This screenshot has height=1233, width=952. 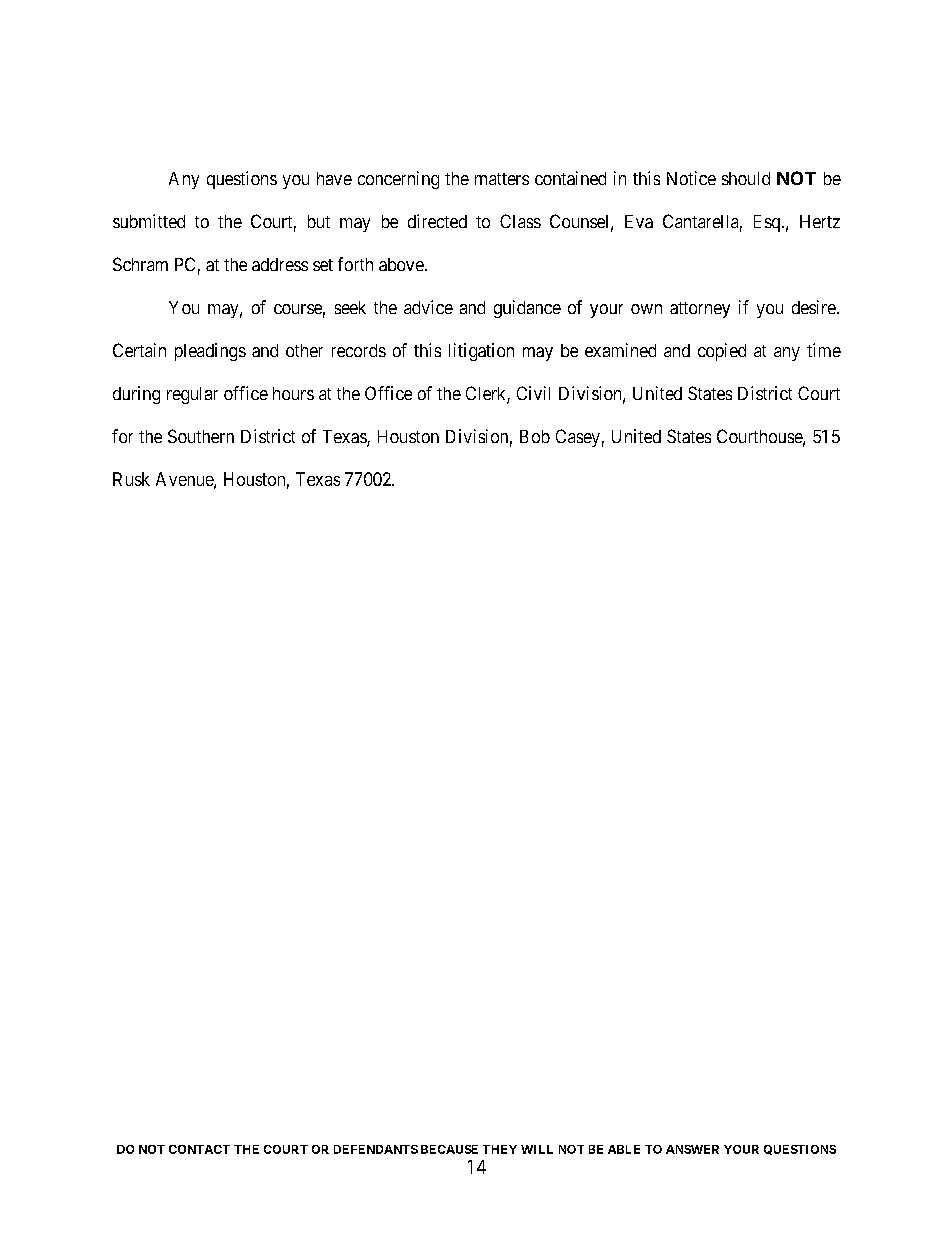 I want to click on directed, so click(x=437, y=221).
